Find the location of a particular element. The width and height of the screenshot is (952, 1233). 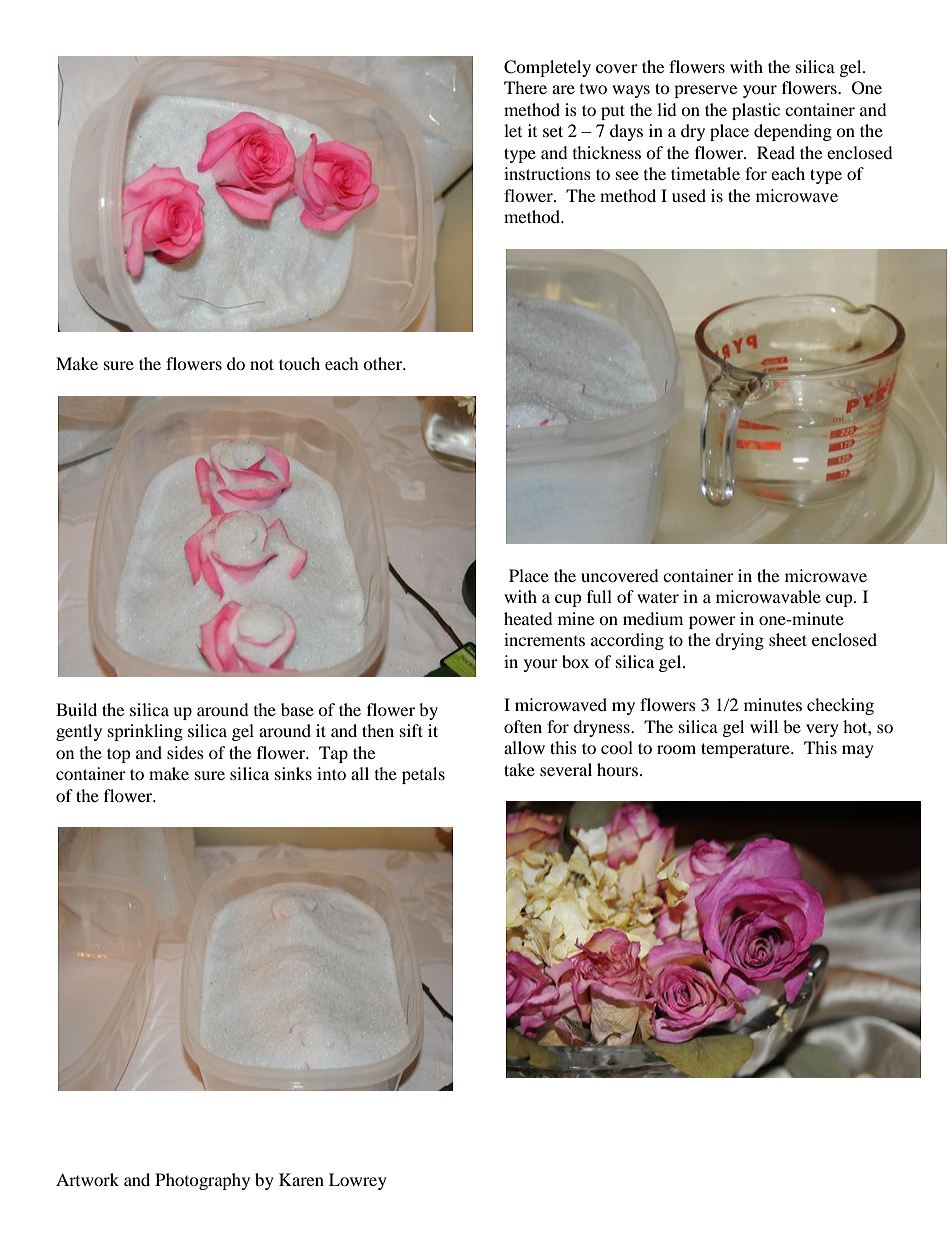

microwavable is located at coordinates (768, 596).
